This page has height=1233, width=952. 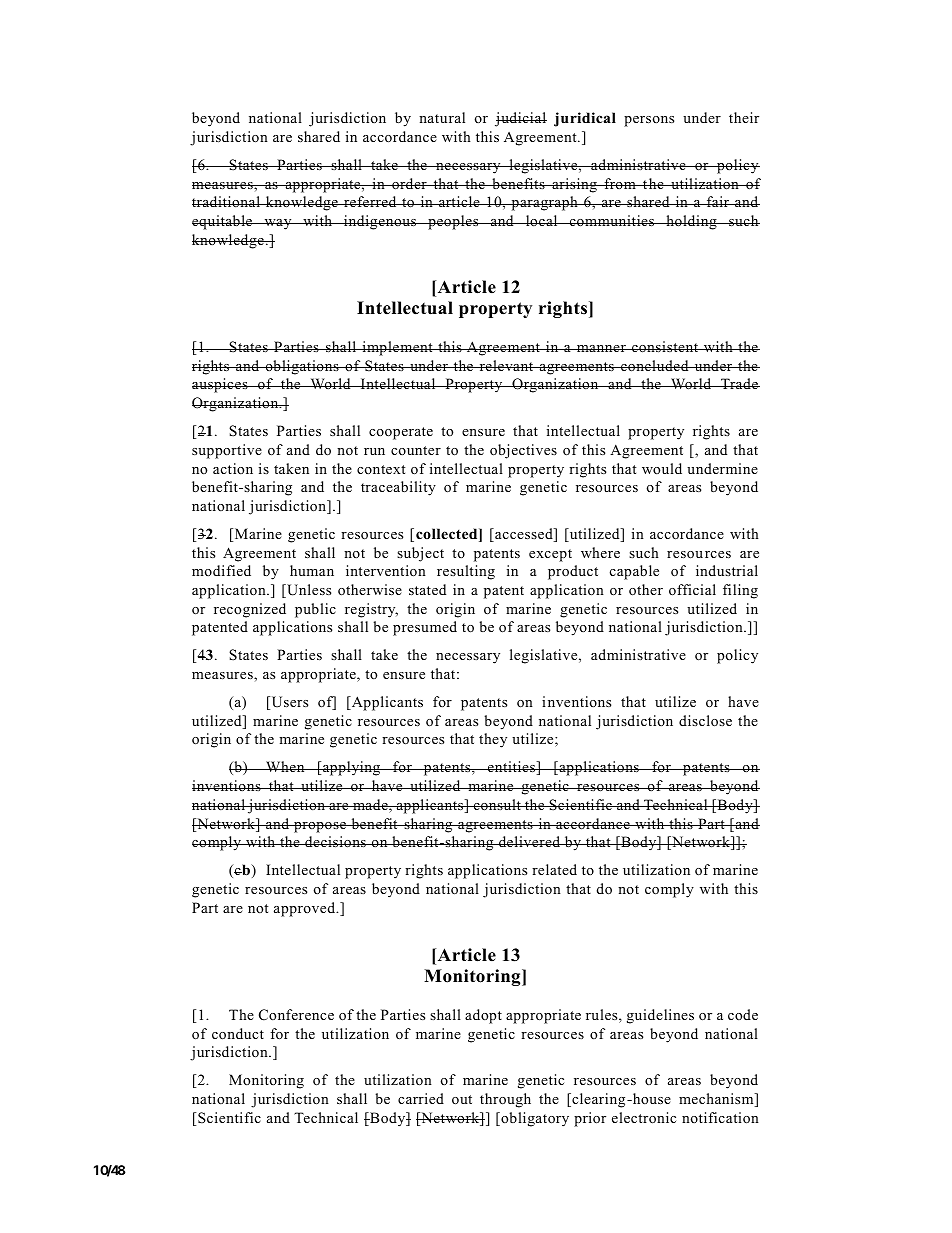 What do you see at coordinates (705, 720) in the page?
I see `disclose` at bounding box center [705, 720].
